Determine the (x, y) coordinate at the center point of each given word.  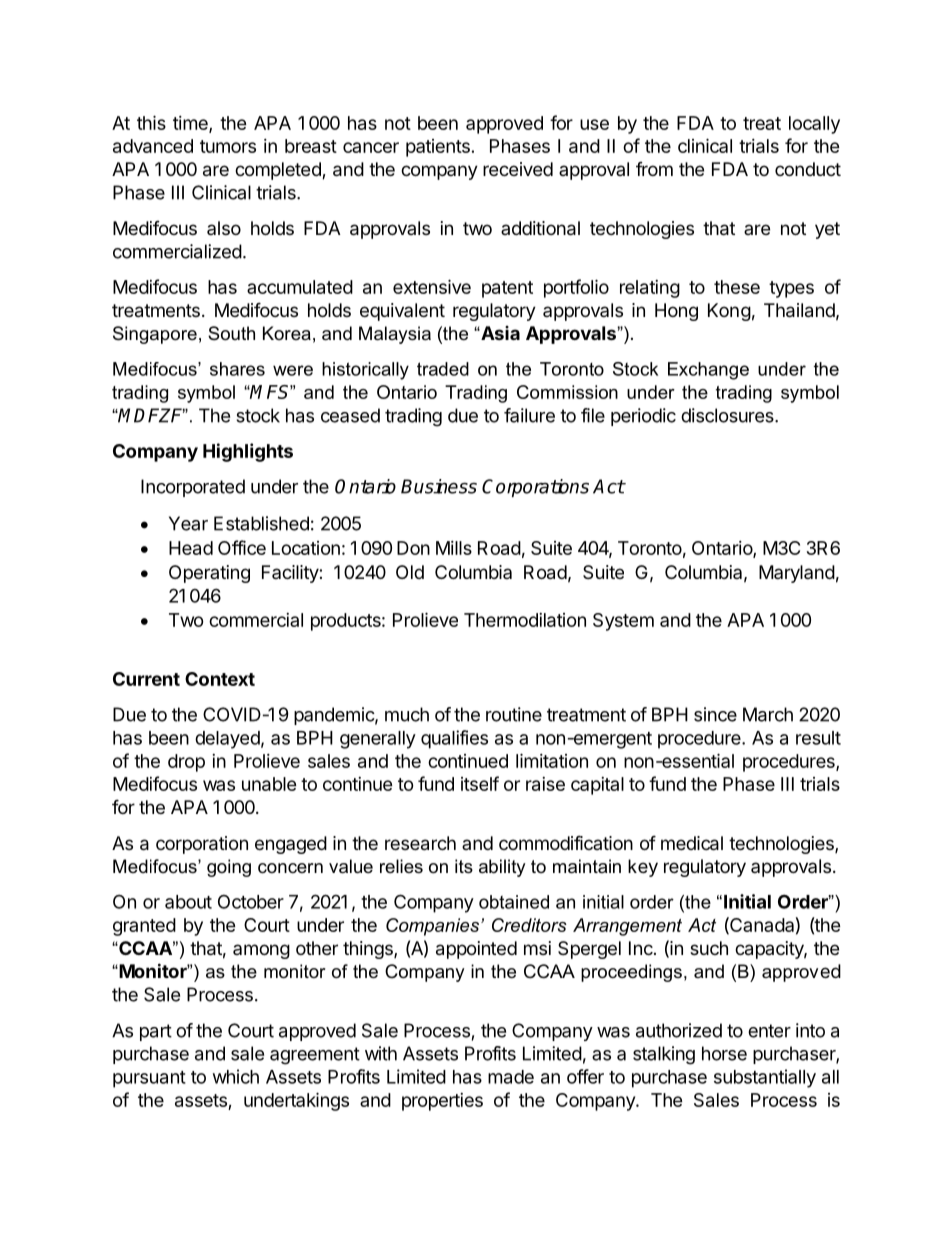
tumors (228, 146)
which (236, 1076)
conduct (808, 169)
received (518, 169)
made (511, 1077)
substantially (765, 1078)
